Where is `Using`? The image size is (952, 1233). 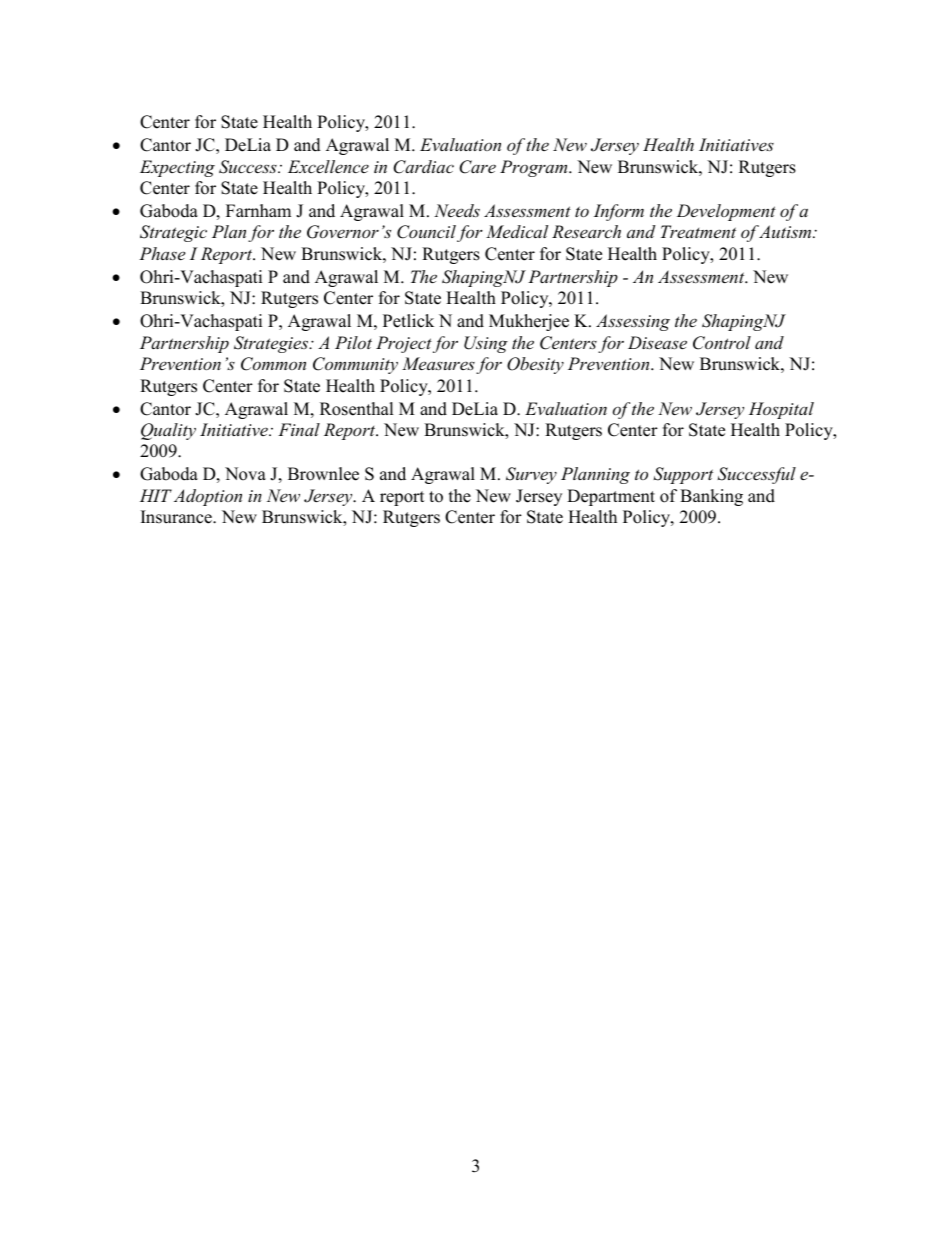 Using is located at coordinates (486, 344).
